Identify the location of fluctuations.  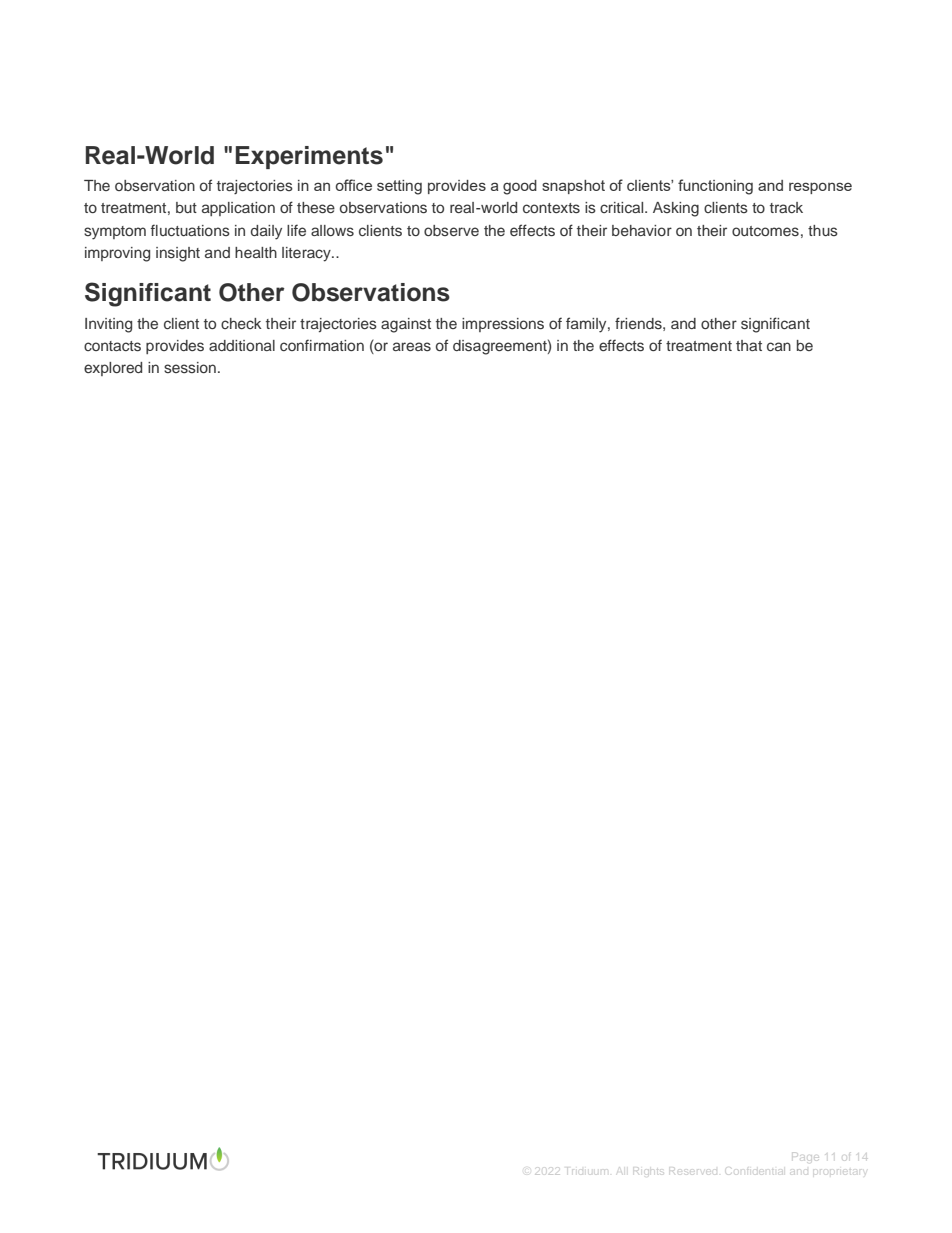
(190, 230).
